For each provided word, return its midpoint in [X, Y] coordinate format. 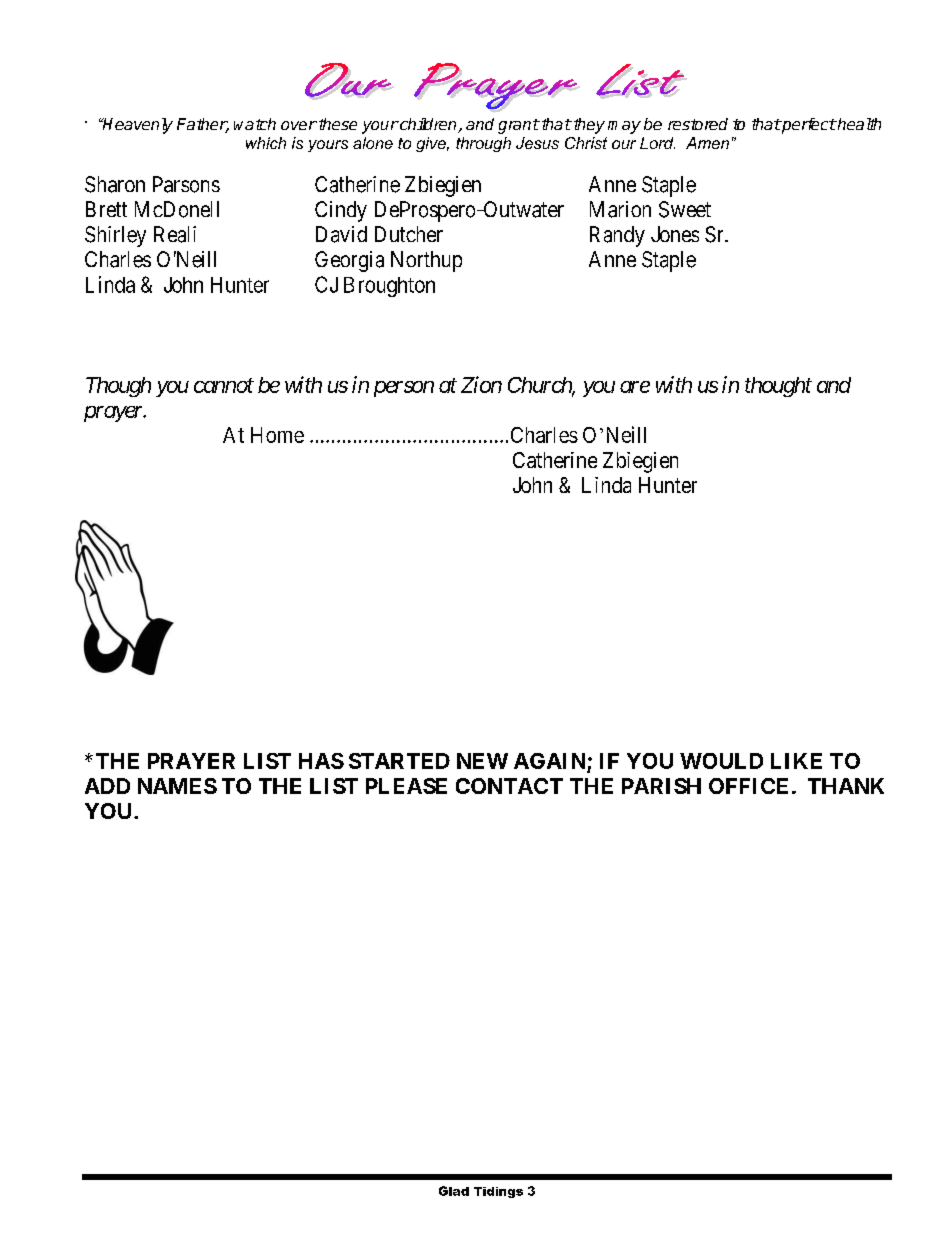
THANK [846, 786]
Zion [481, 384]
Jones [675, 234]
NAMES [177, 786]
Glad [454, 1191]
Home [277, 435]
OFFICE [748, 786]
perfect [808, 126]
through [483, 144]
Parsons [186, 184]
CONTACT [509, 786]
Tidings [498, 1192]
